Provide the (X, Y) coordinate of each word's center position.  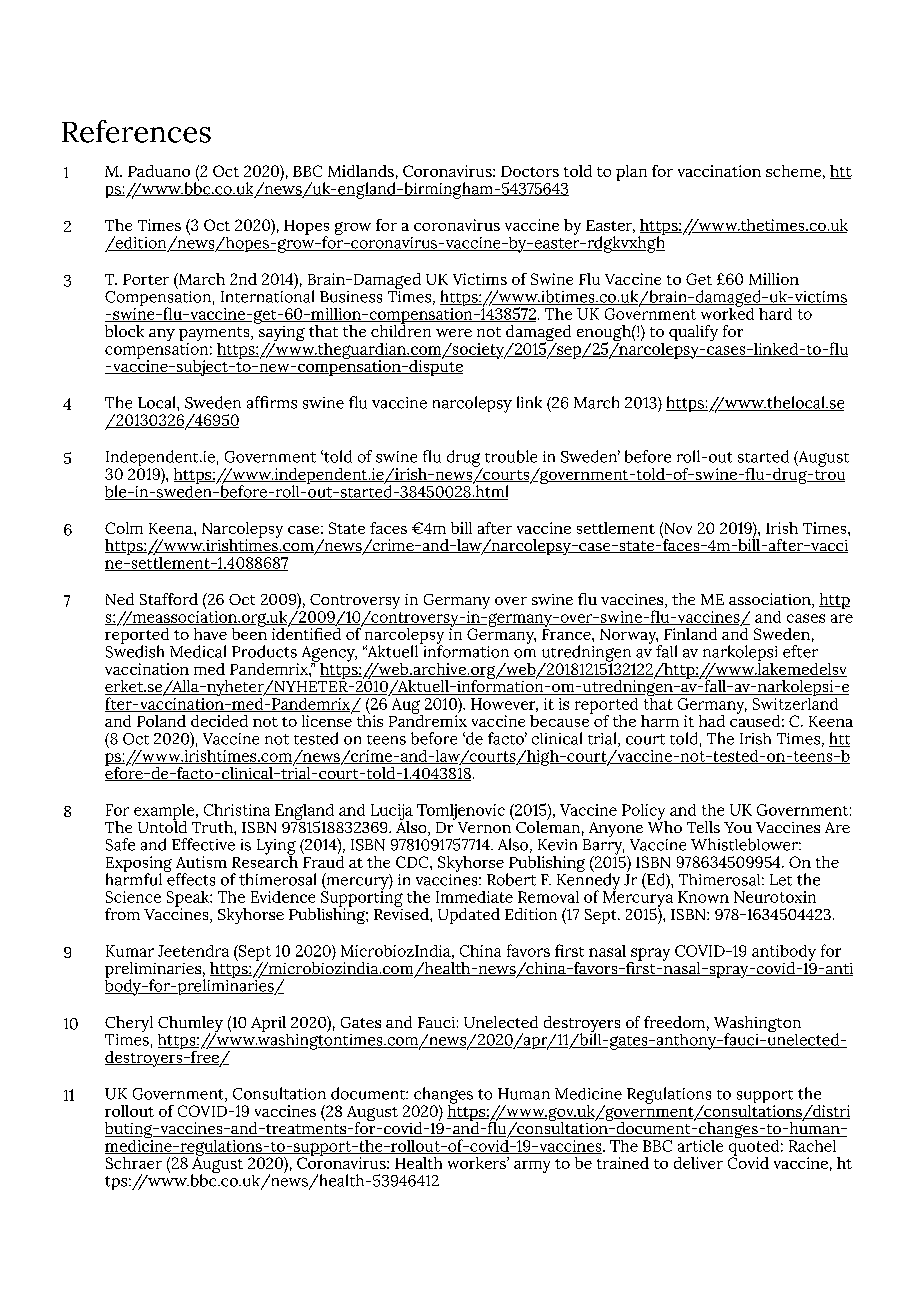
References (136, 131)
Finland (690, 634)
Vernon (484, 827)
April (268, 1024)
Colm (124, 528)
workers (478, 1163)
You (738, 827)
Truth (213, 827)
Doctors (530, 171)
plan (631, 173)
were (454, 333)
